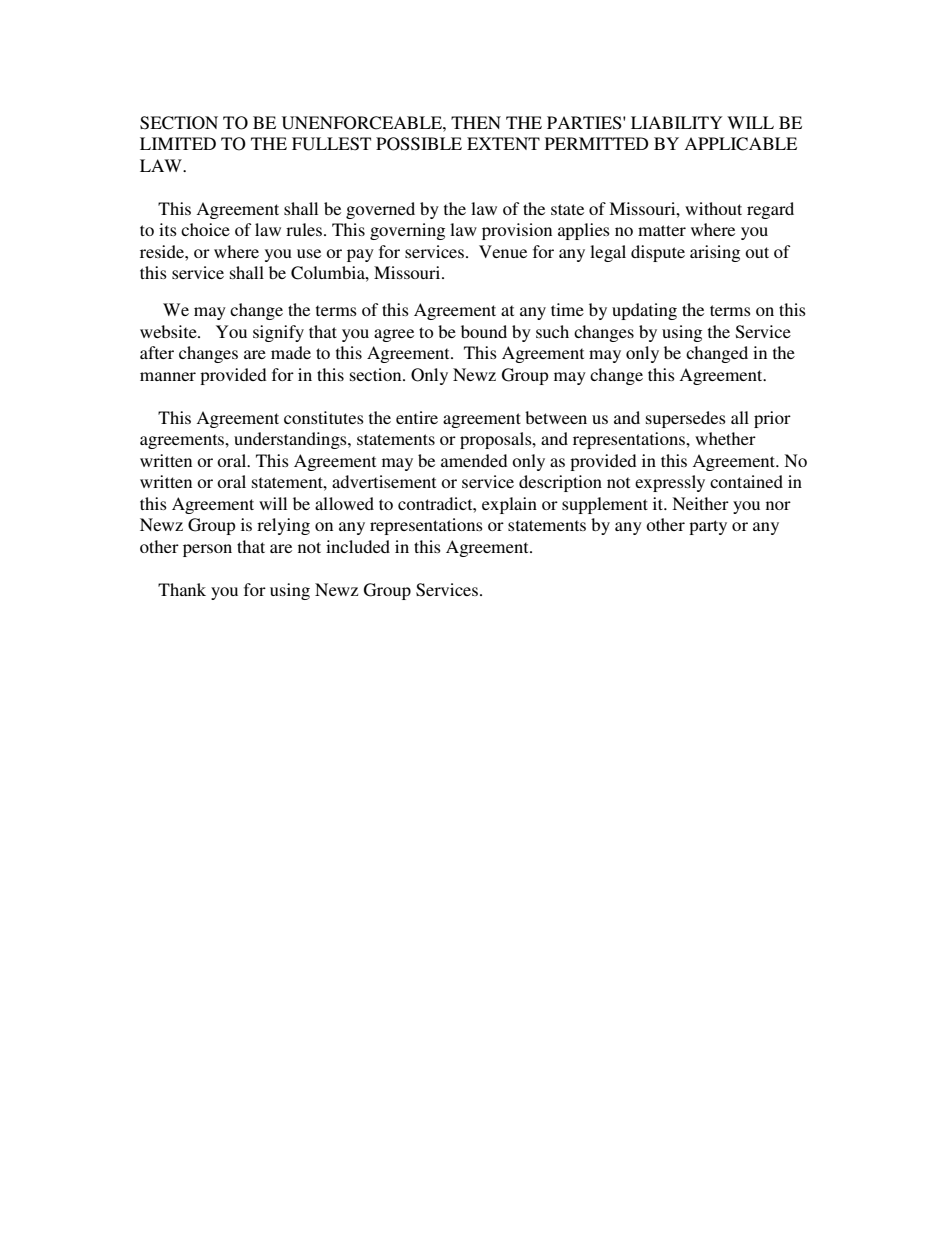 This page has width=952, height=1233. Describe the element at coordinates (503, 251) in the page. I see `Venue` at that location.
